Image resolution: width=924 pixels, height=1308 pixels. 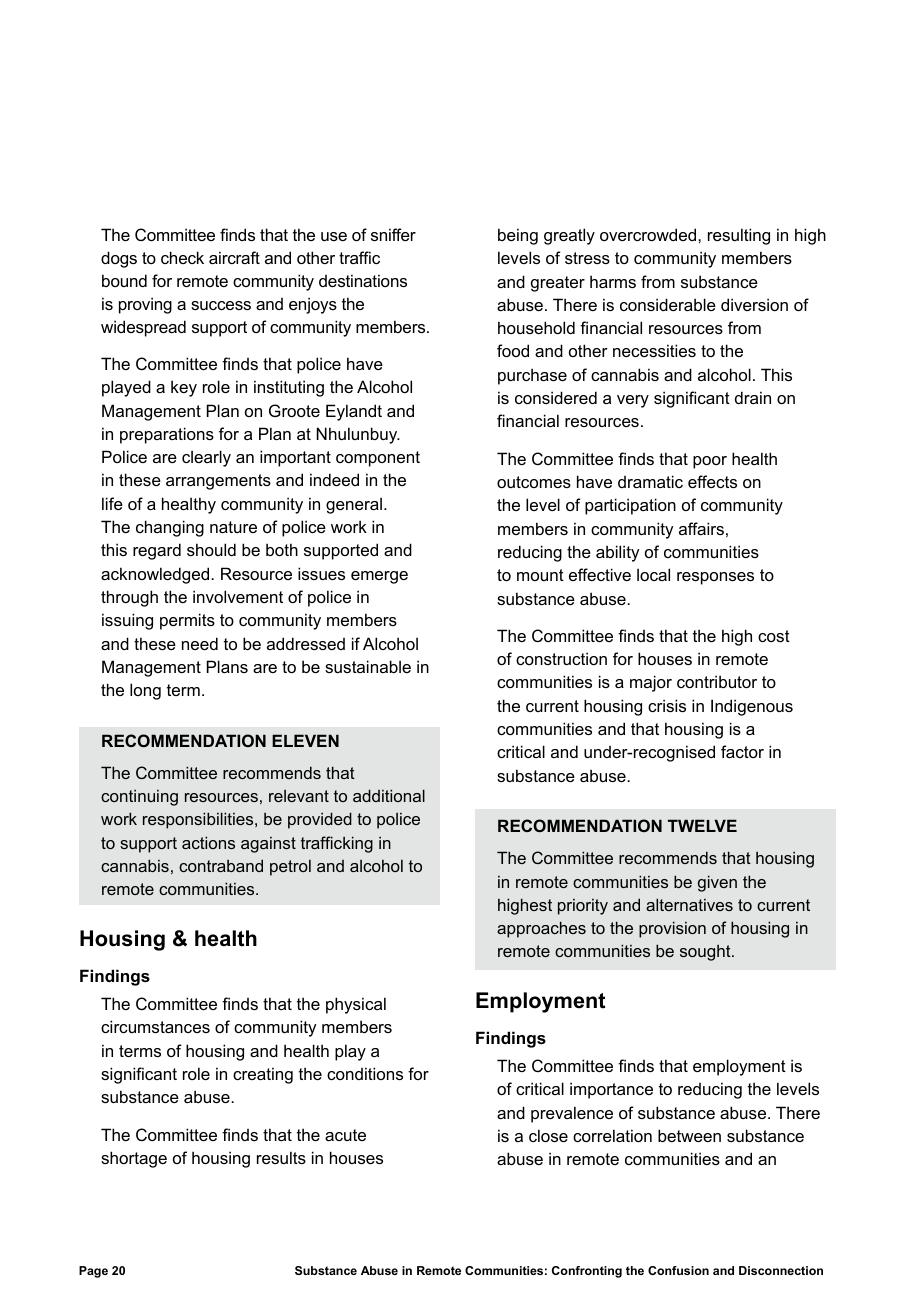 I want to click on continuing, so click(x=139, y=798).
